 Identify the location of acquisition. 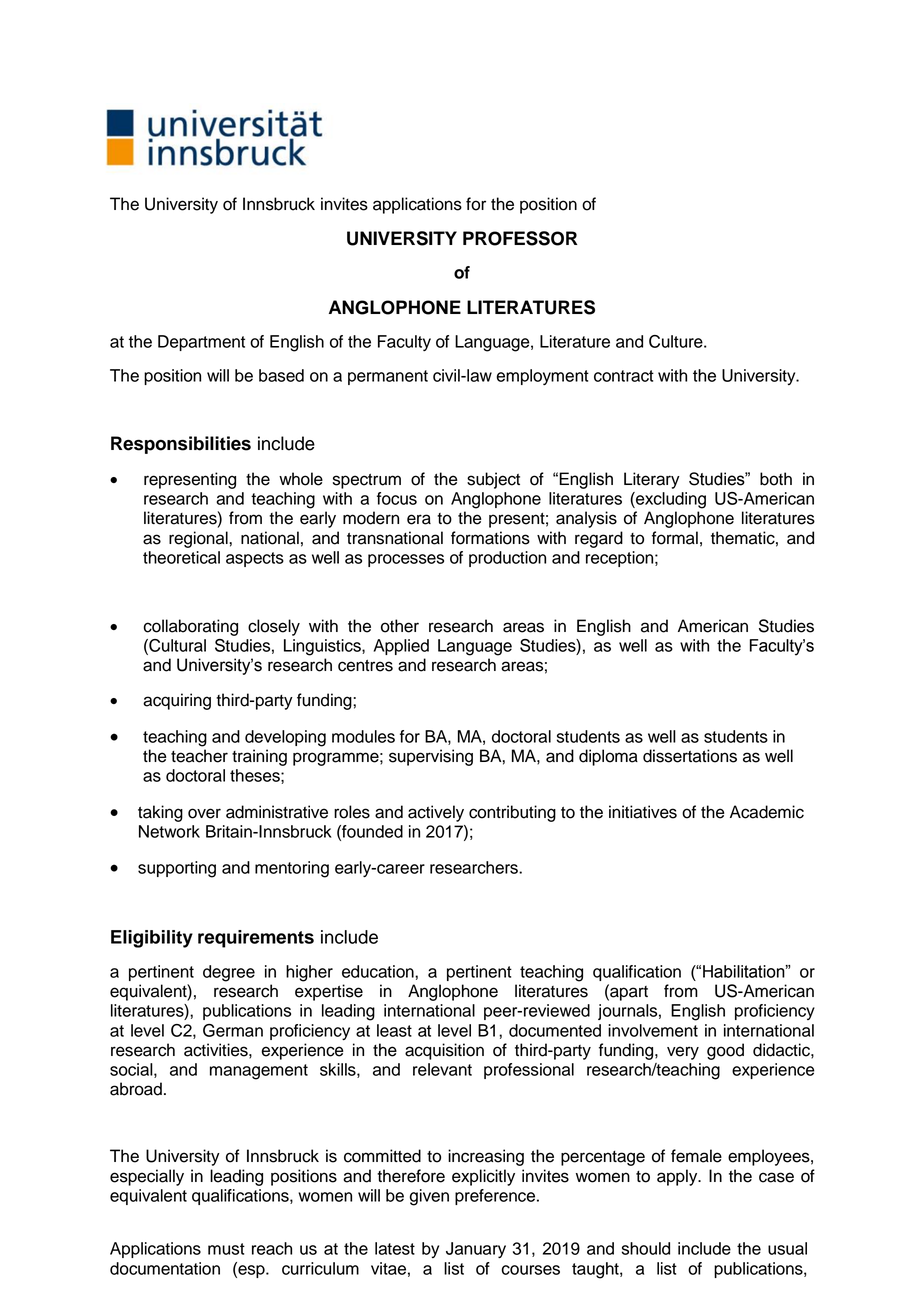
(444, 1051).
